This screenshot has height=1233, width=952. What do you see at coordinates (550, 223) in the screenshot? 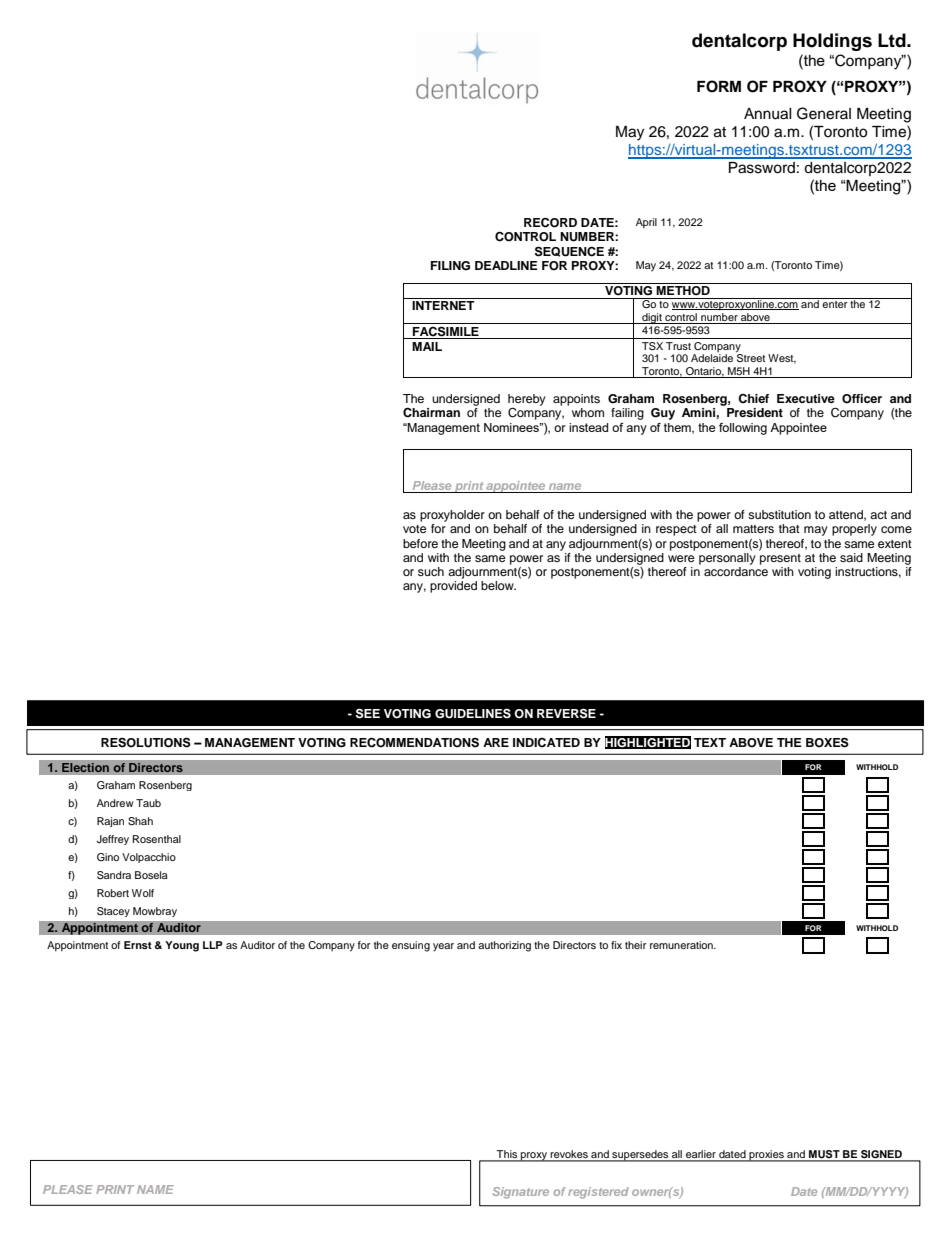
I see `RECORD` at bounding box center [550, 223].
